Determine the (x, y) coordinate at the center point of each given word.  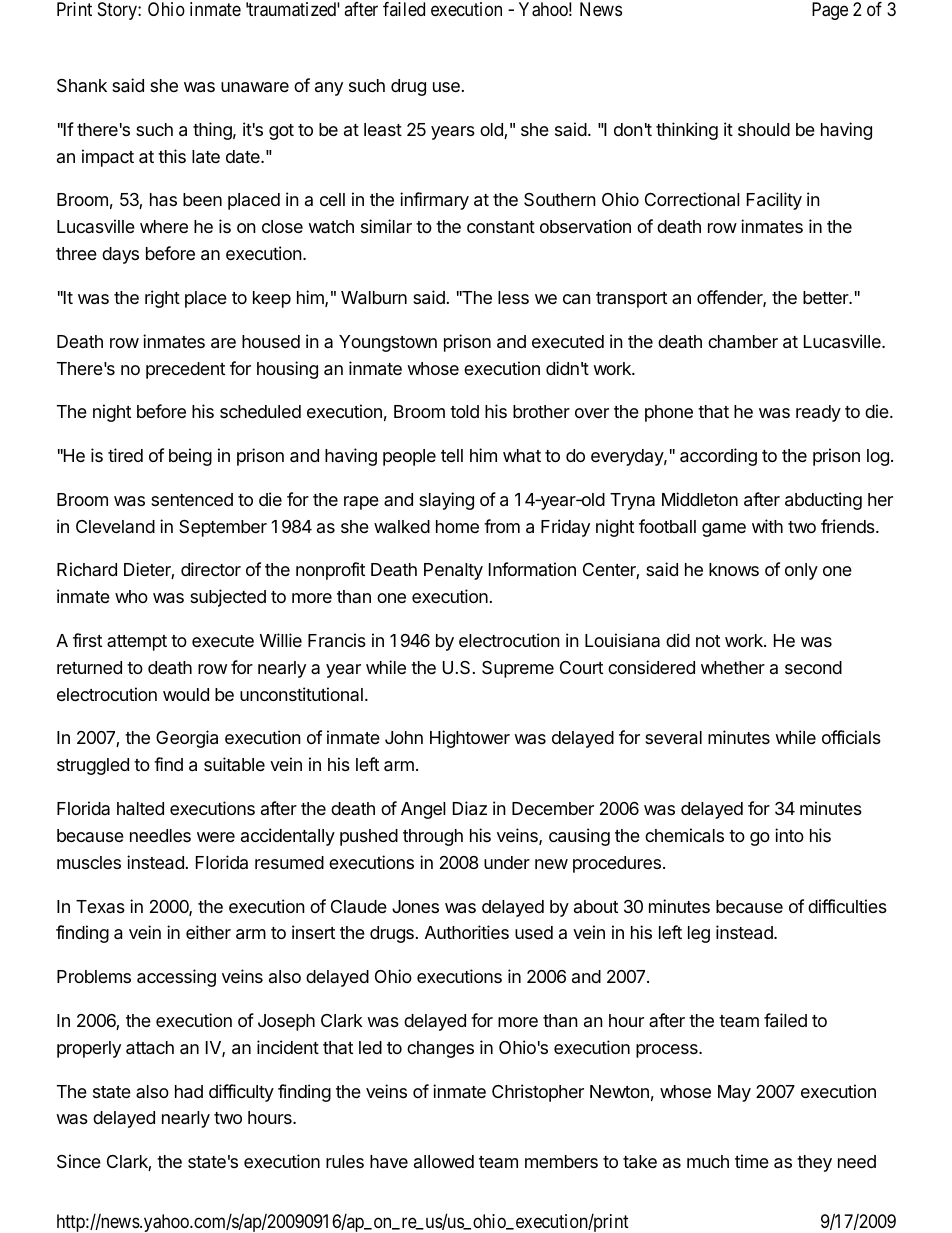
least (383, 129)
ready (818, 413)
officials (851, 737)
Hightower (470, 739)
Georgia (187, 739)
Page (830, 11)
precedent (185, 370)
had (189, 1092)
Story (118, 11)
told (464, 411)
